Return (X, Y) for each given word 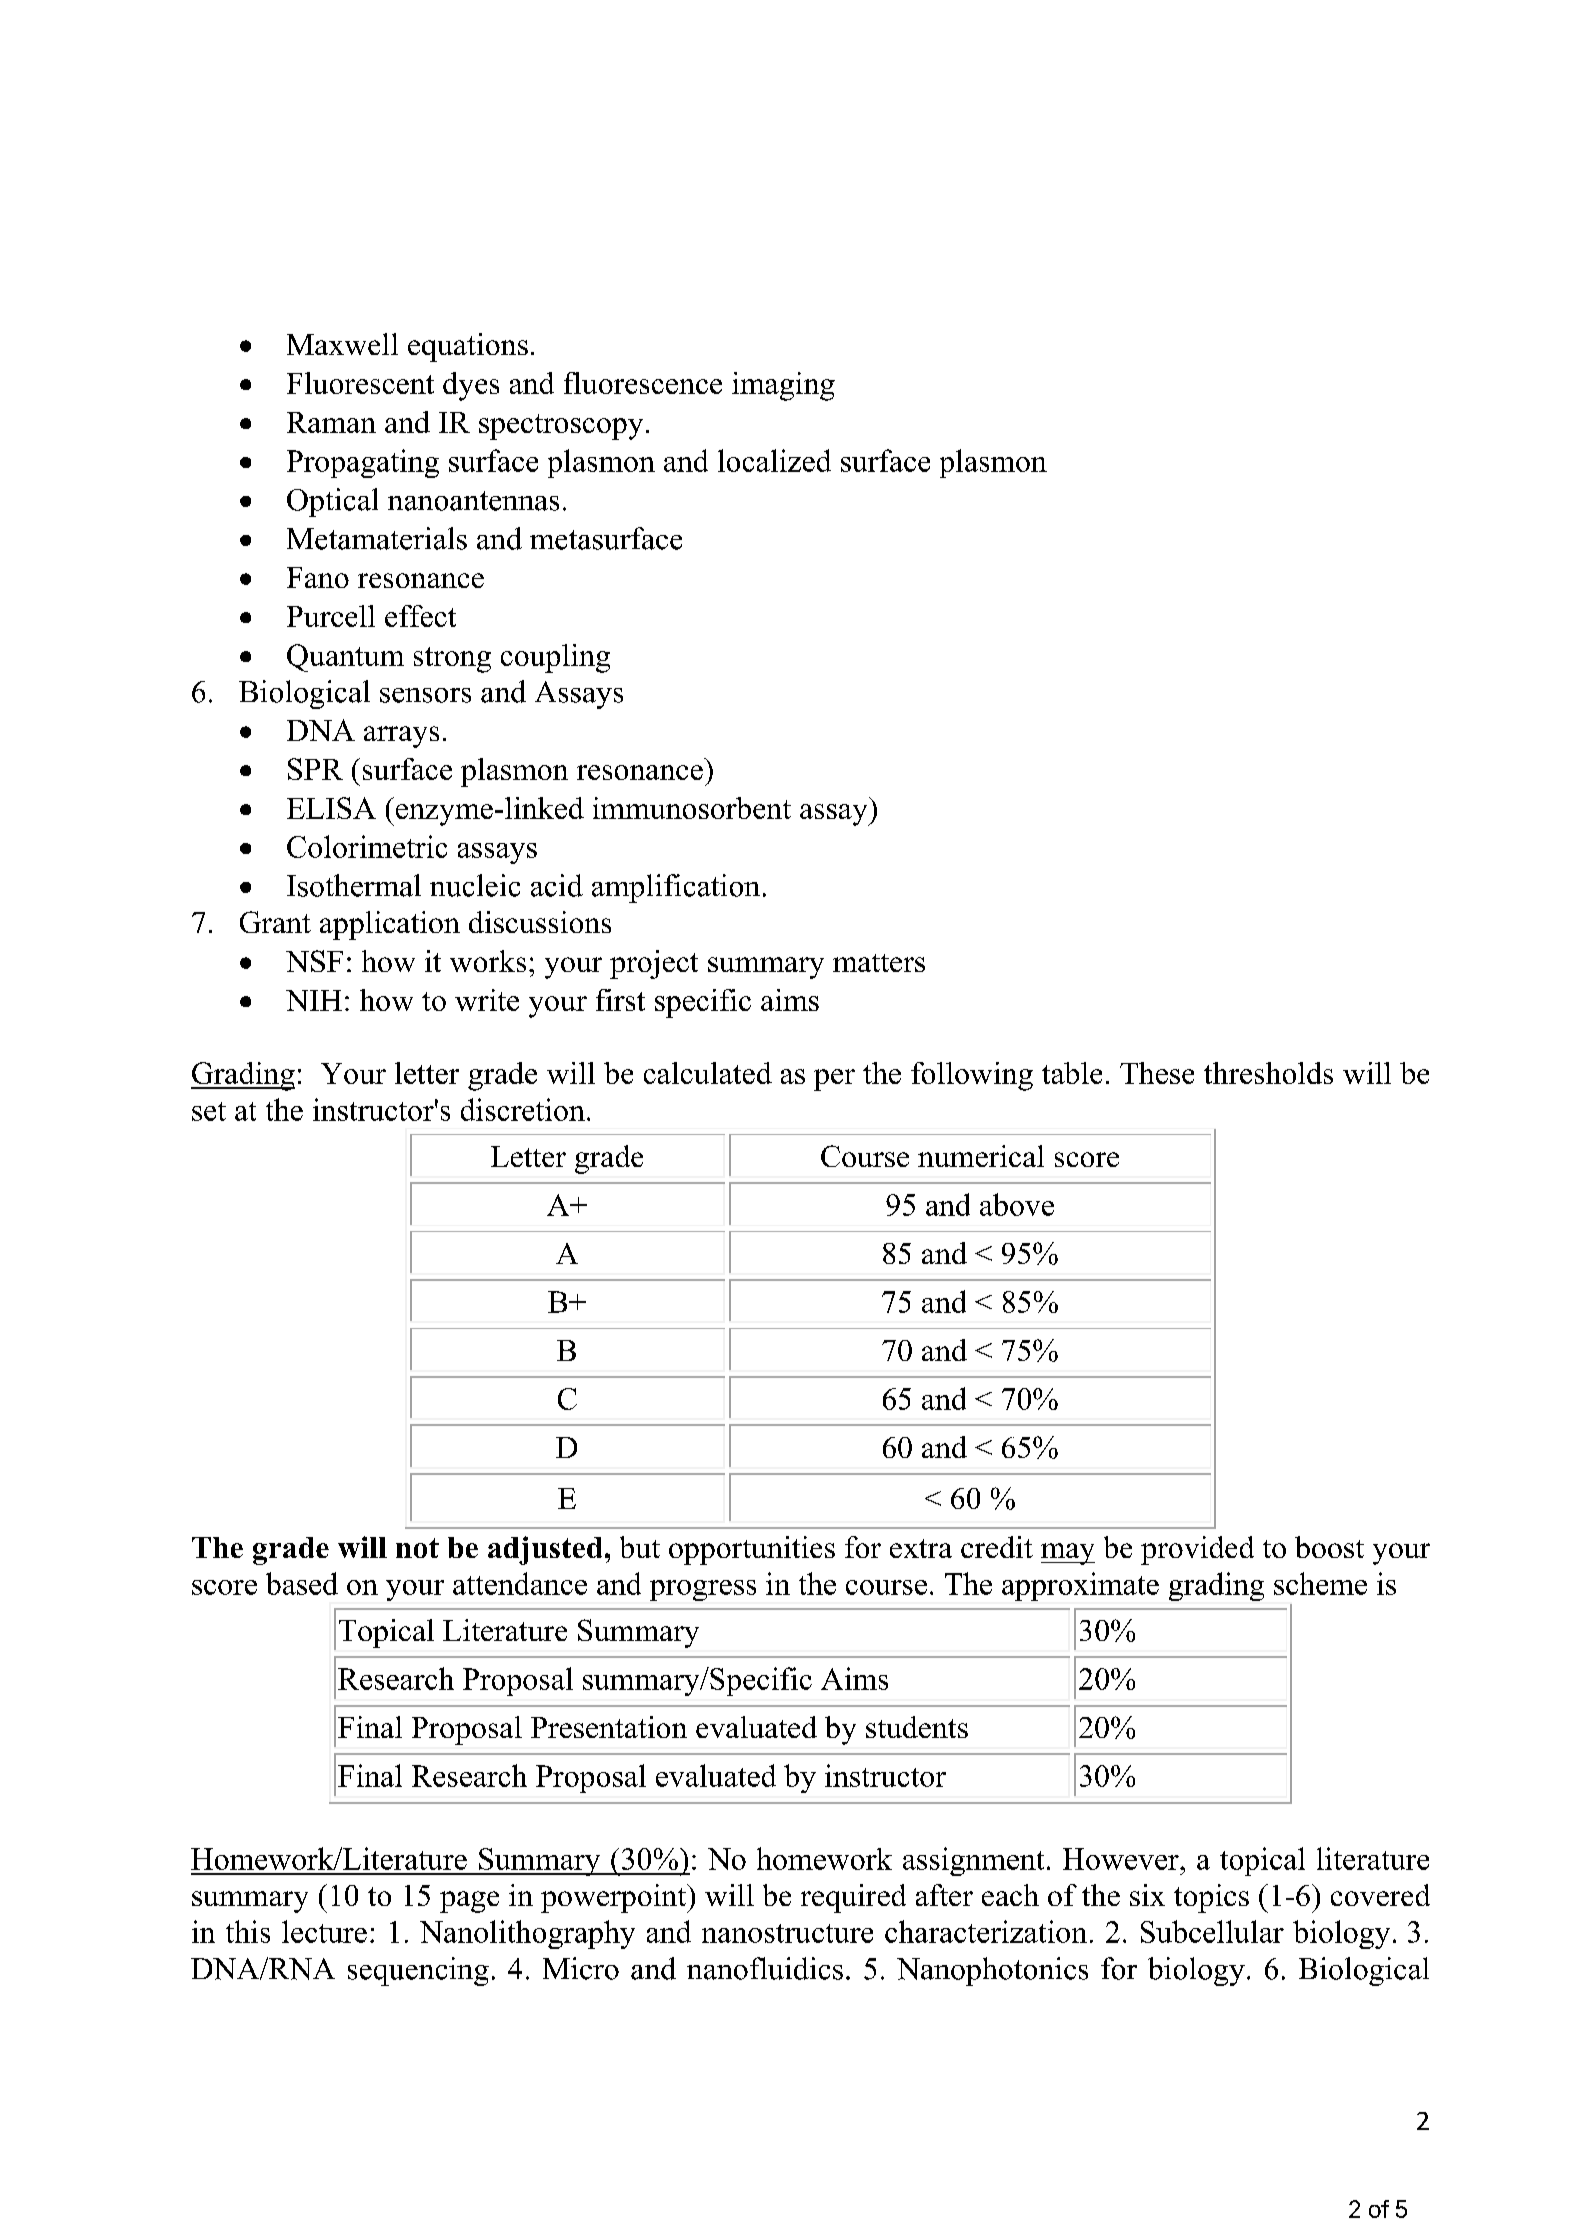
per (834, 1080)
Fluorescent (360, 383)
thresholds (1268, 1073)
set (209, 1111)
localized (774, 460)
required (853, 1898)
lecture (324, 1931)
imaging (783, 386)
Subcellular (1212, 1931)
